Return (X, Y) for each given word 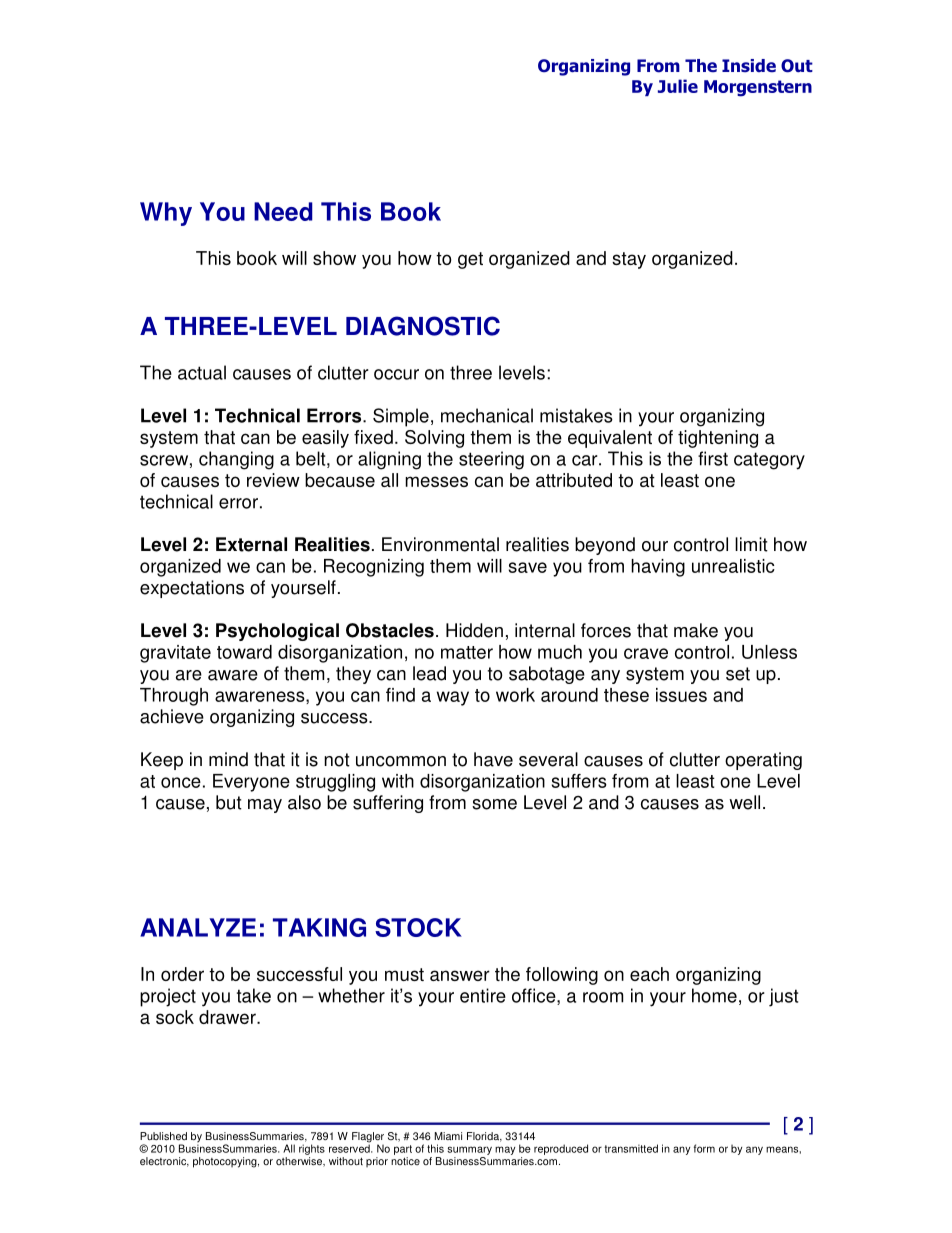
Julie (678, 86)
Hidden (474, 630)
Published (163, 1136)
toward (244, 652)
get (470, 260)
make (696, 630)
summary (469, 1150)
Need (283, 211)
